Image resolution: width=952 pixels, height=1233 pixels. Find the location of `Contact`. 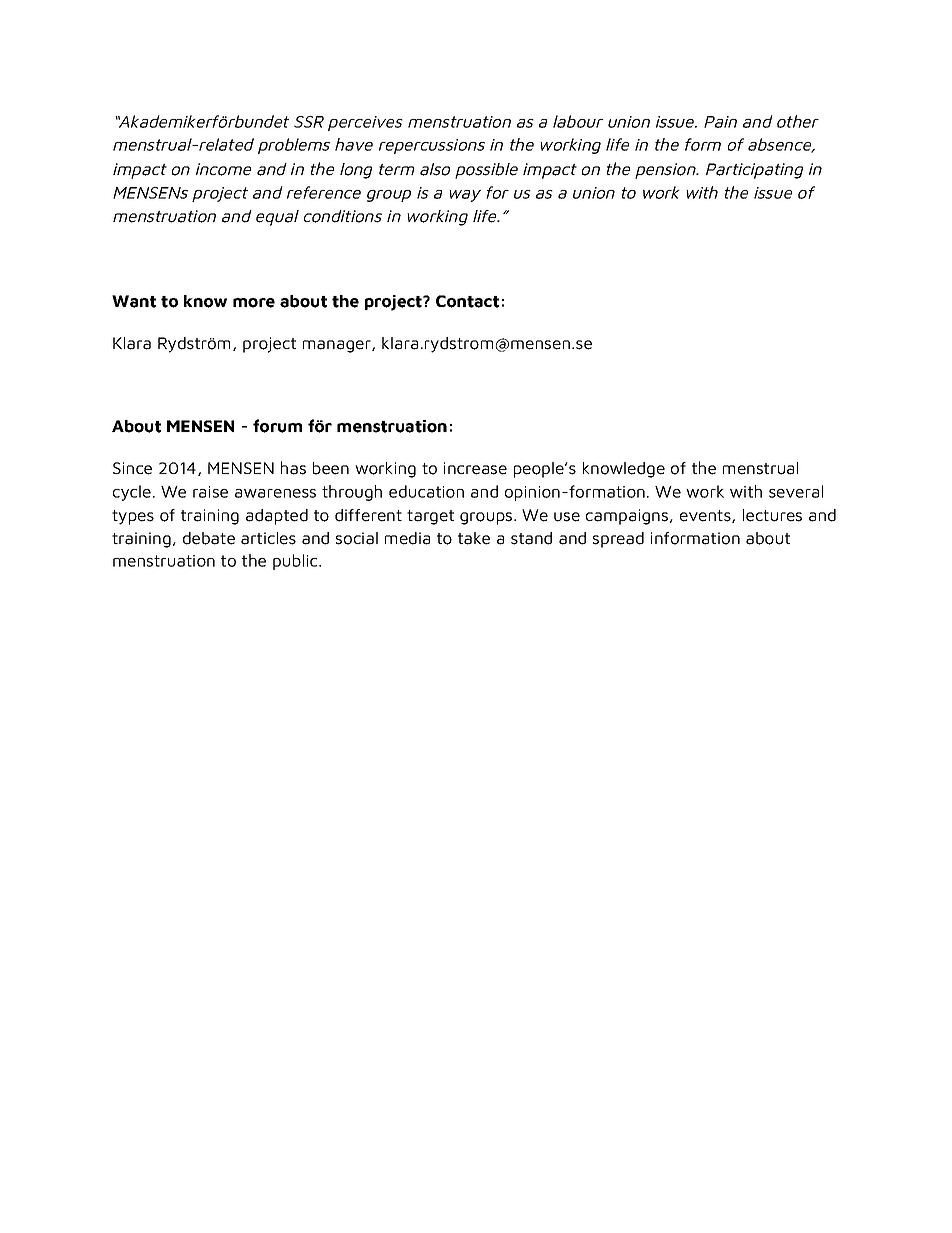

Contact is located at coordinates (467, 301).
